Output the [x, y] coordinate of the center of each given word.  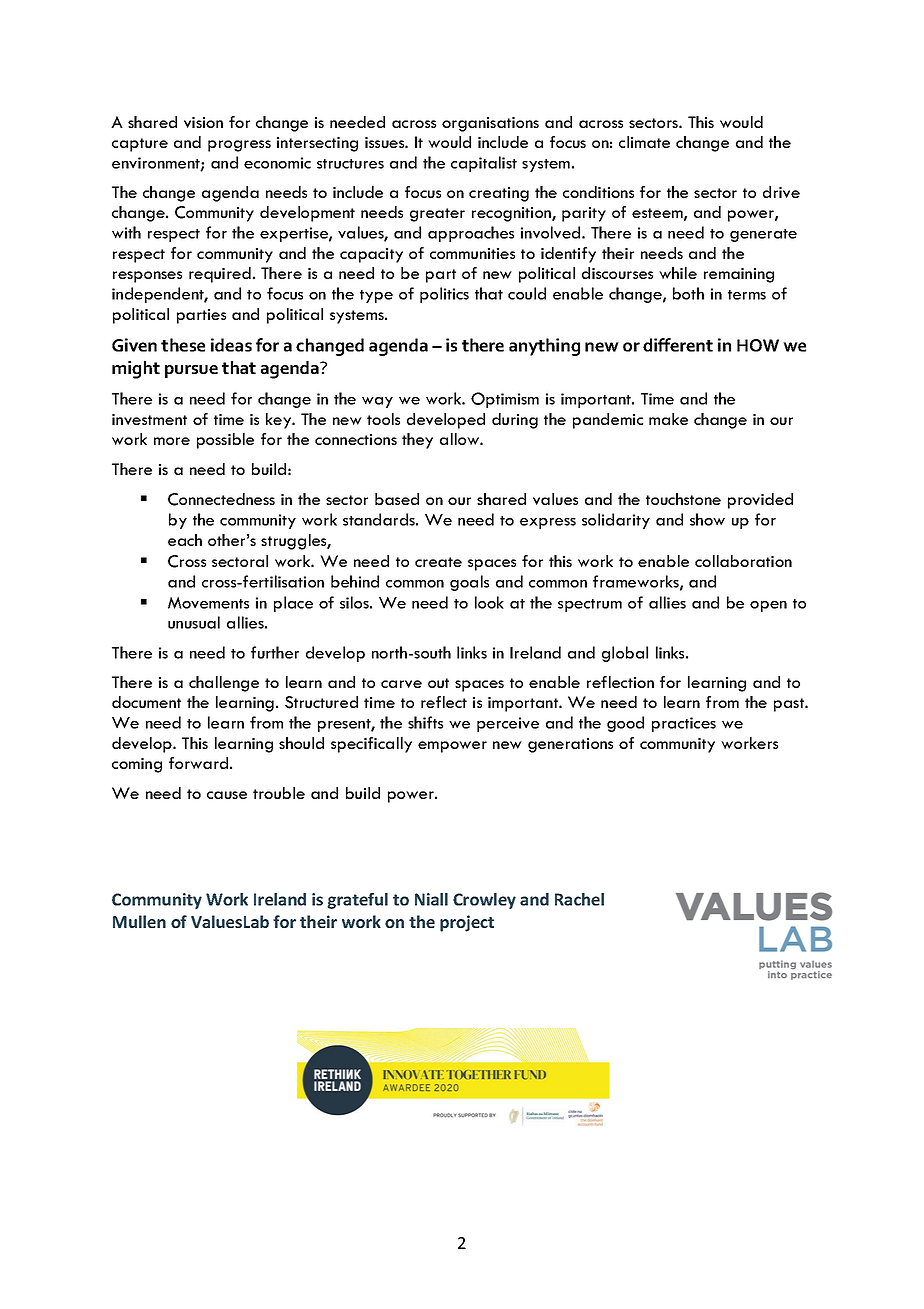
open [768, 606]
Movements [208, 602]
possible [225, 441]
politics [444, 295]
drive [781, 192]
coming [137, 765]
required [220, 275]
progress [239, 146]
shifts [425, 722]
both [688, 293]
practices [684, 724]
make [668, 419]
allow [460, 439]
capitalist [484, 164]
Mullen [139, 921]
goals [469, 583]
